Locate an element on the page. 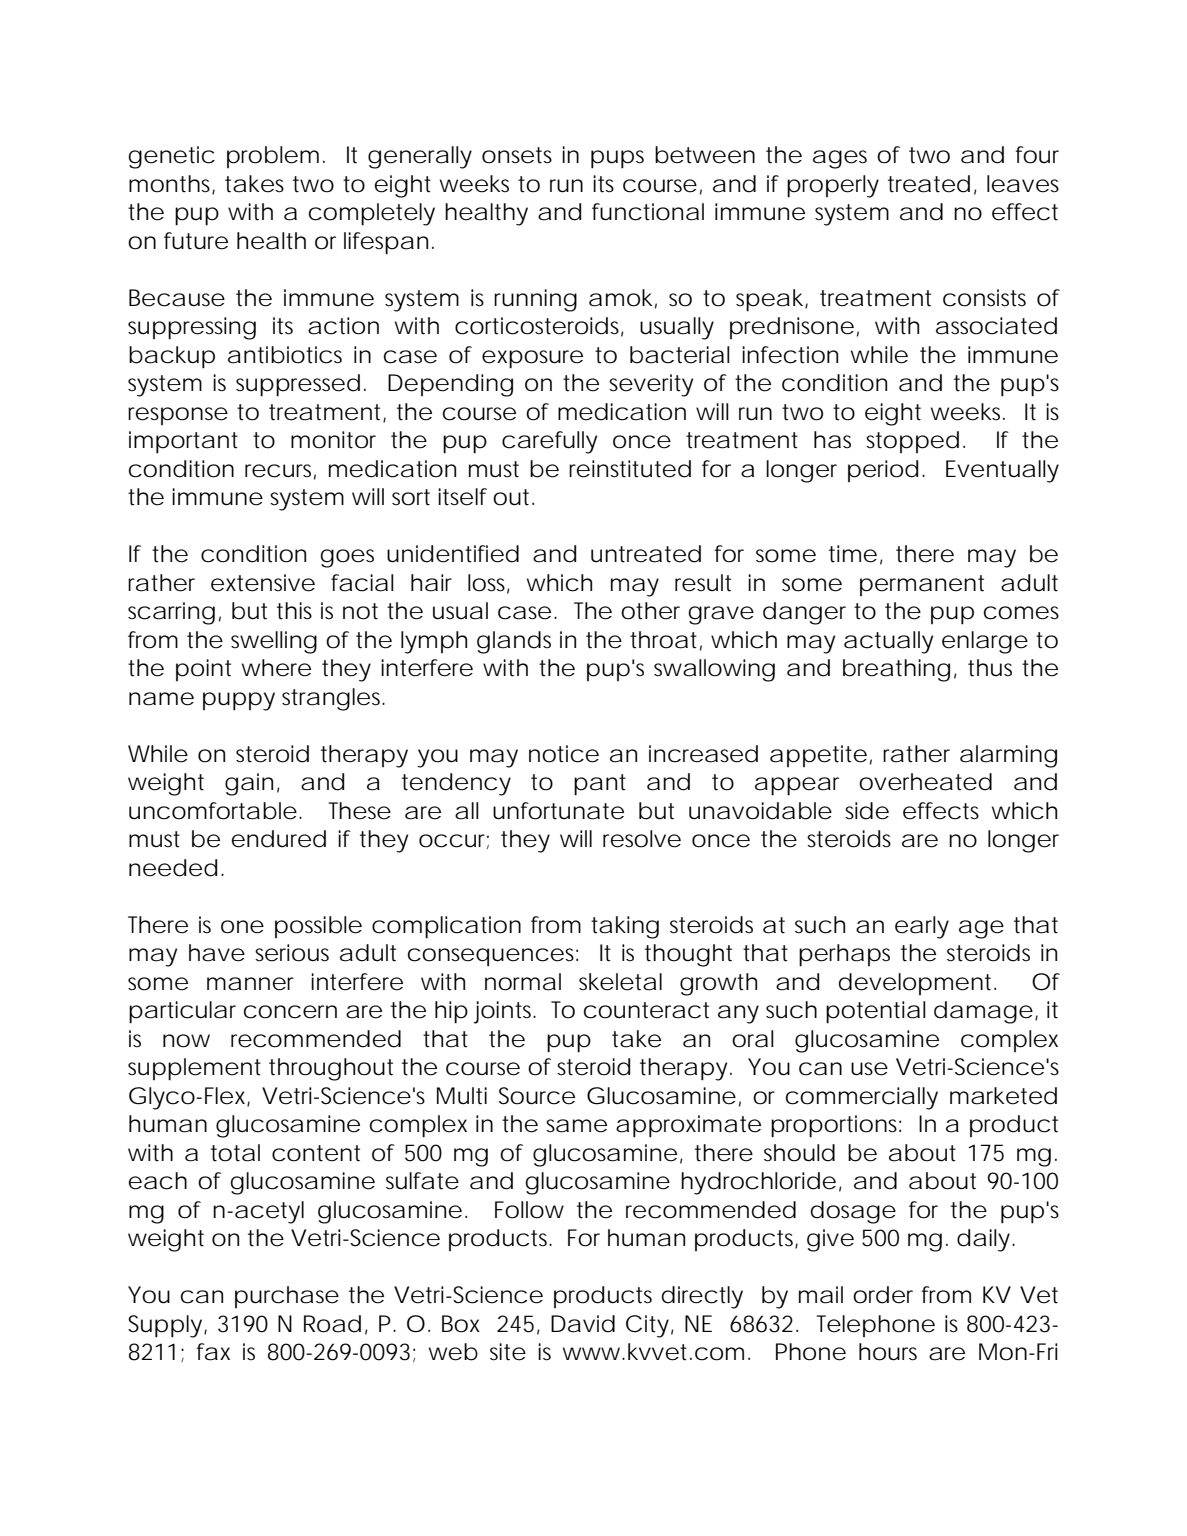  purchase is located at coordinates (287, 1297).
